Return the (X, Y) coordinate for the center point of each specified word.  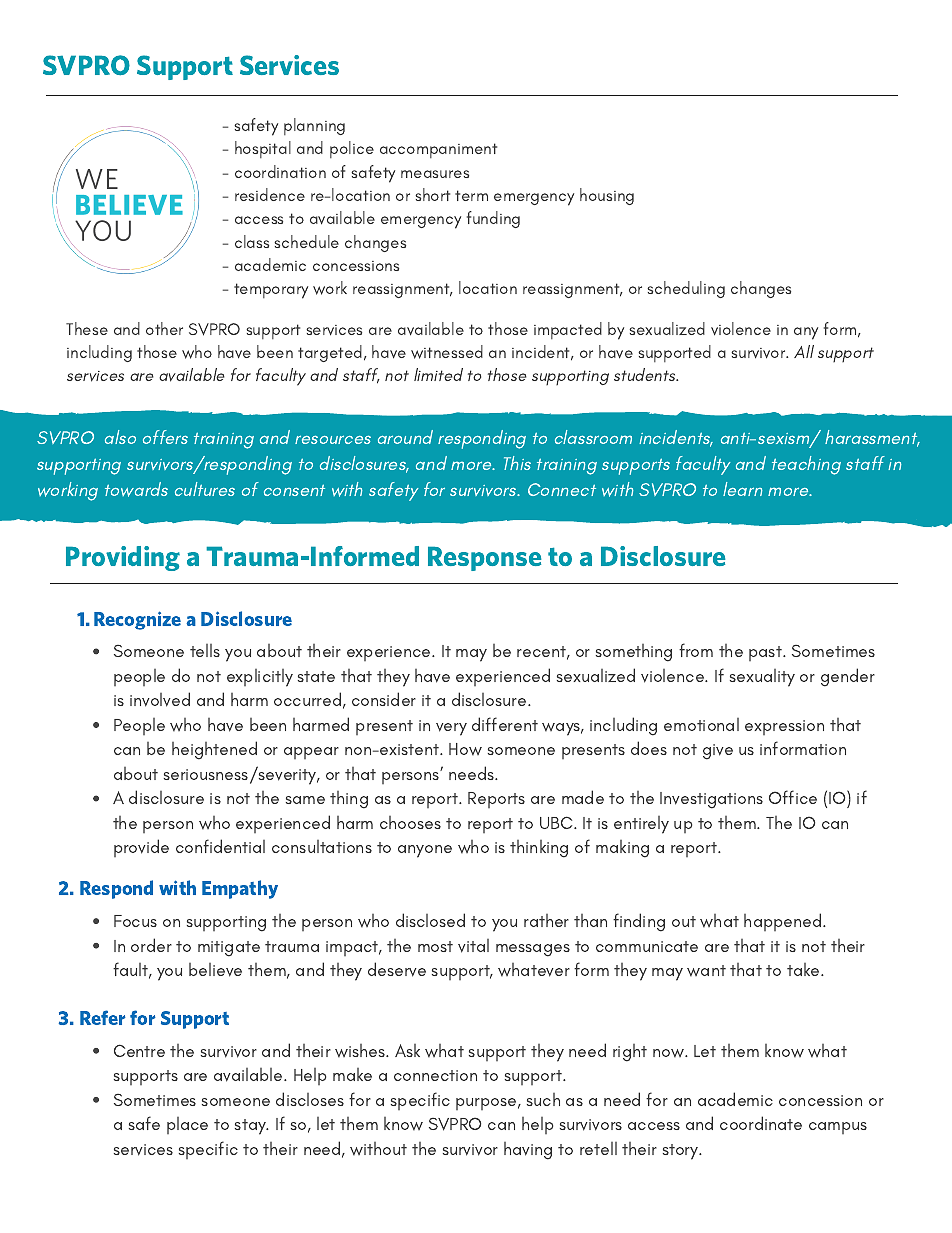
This (517, 463)
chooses (410, 822)
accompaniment (438, 150)
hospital (263, 149)
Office (793, 797)
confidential (220, 846)
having (528, 1151)
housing (607, 196)
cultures (205, 489)
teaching (806, 465)
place (187, 1125)
